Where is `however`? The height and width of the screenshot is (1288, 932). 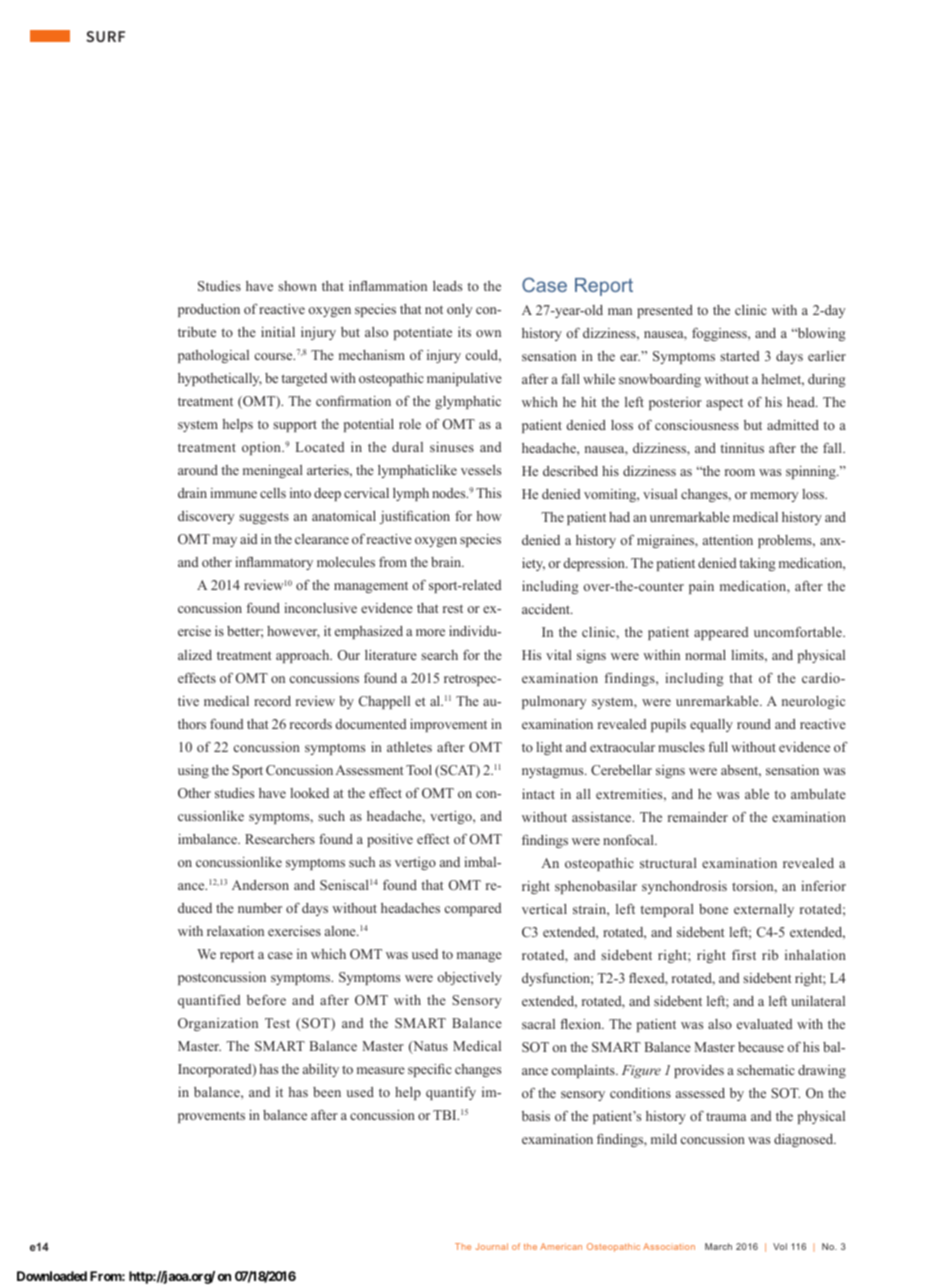
however is located at coordinates (293, 632).
